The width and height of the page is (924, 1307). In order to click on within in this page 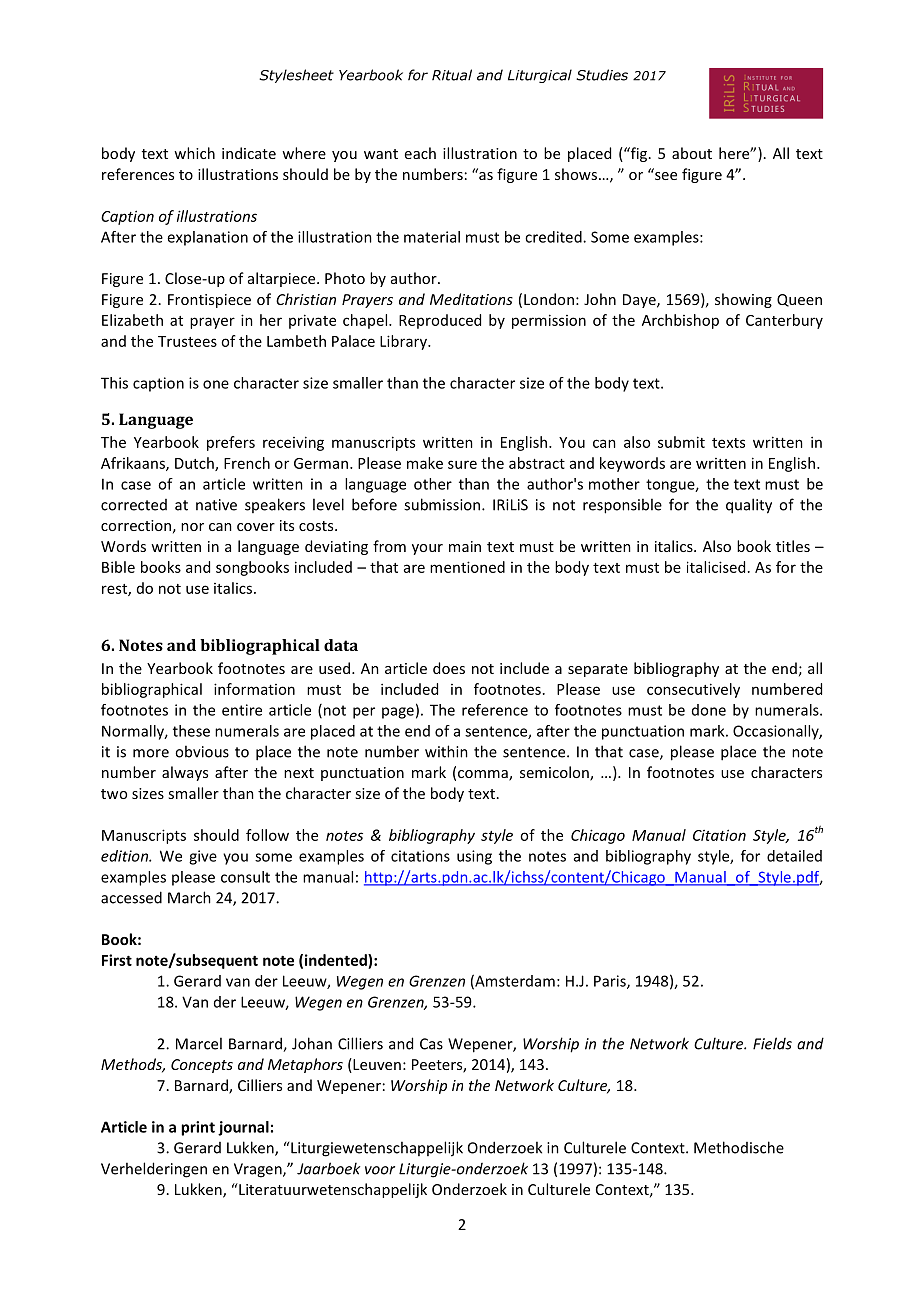, I will do `click(446, 751)`.
